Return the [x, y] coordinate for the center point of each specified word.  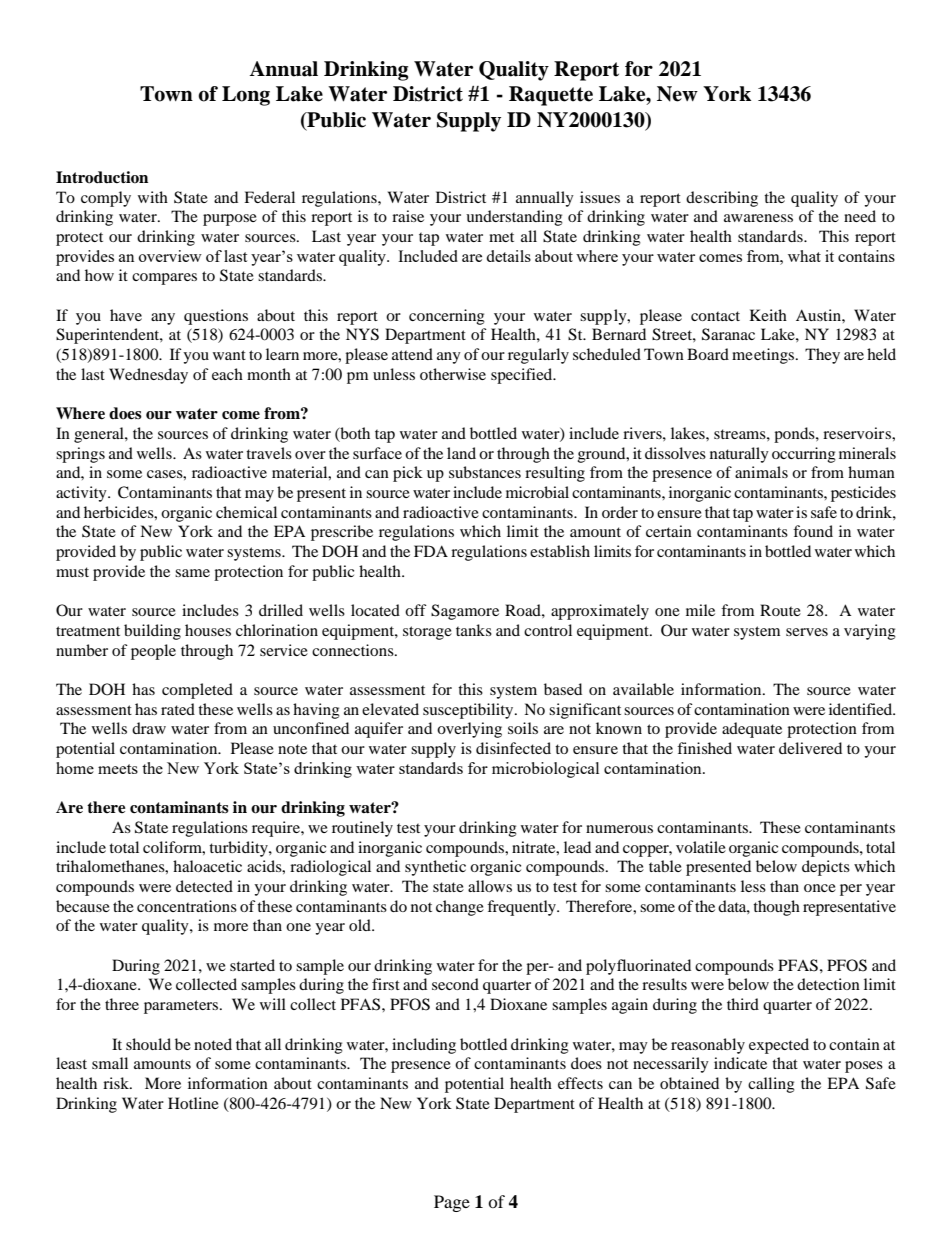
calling [771, 1085]
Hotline [193, 1103]
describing [722, 199]
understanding [514, 218]
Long [246, 96]
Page [452, 1203]
